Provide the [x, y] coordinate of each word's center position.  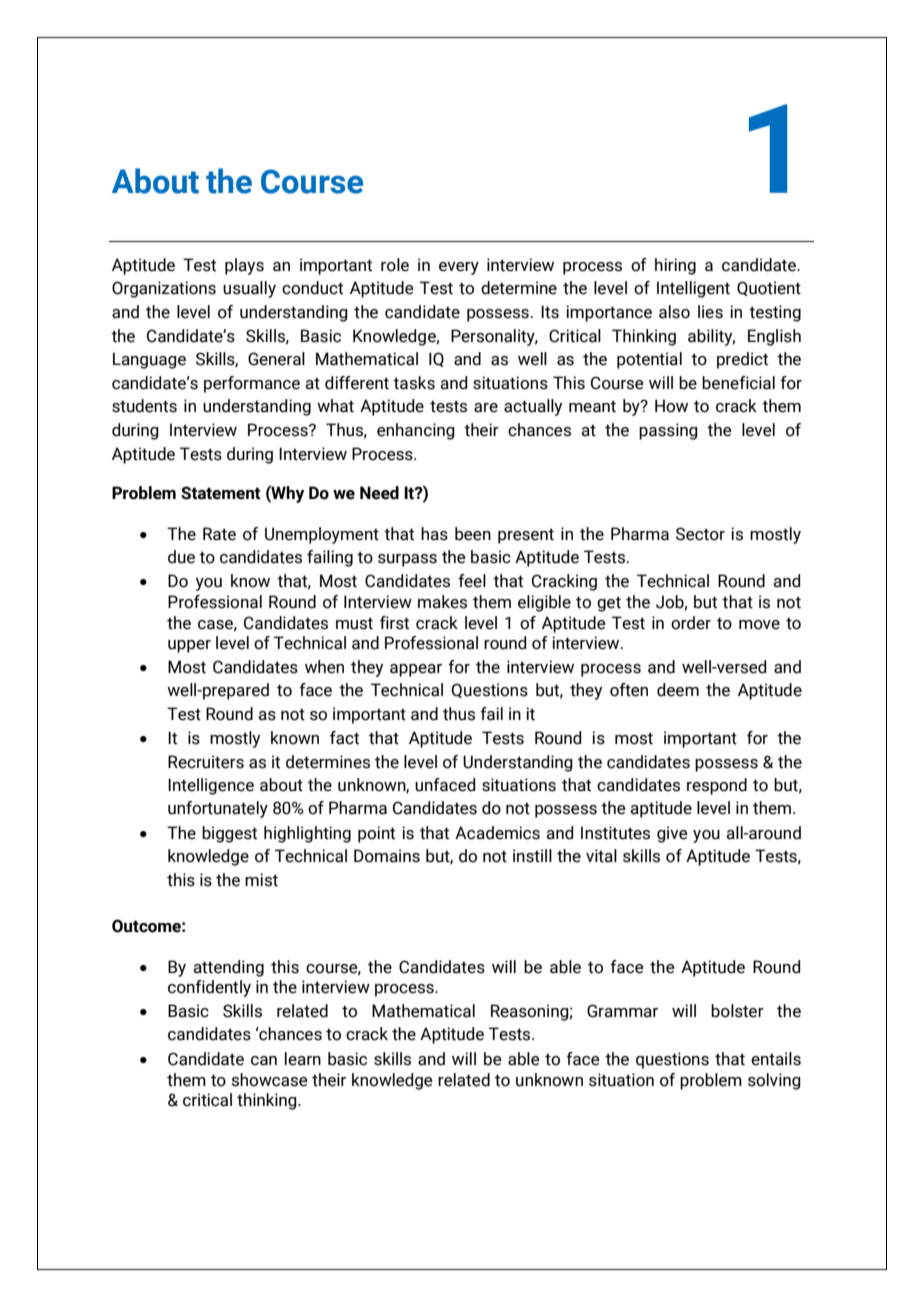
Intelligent [693, 289]
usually [249, 289]
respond [717, 786]
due [181, 557]
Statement [221, 493]
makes [442, 602]
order [691, 623]
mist [261, 880]
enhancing [416, 431]
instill [532, 856]
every [459, 268]
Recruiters [206, 762]
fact [344, 738]
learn [303, 1059]
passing [668, 431]
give [672, 834]
